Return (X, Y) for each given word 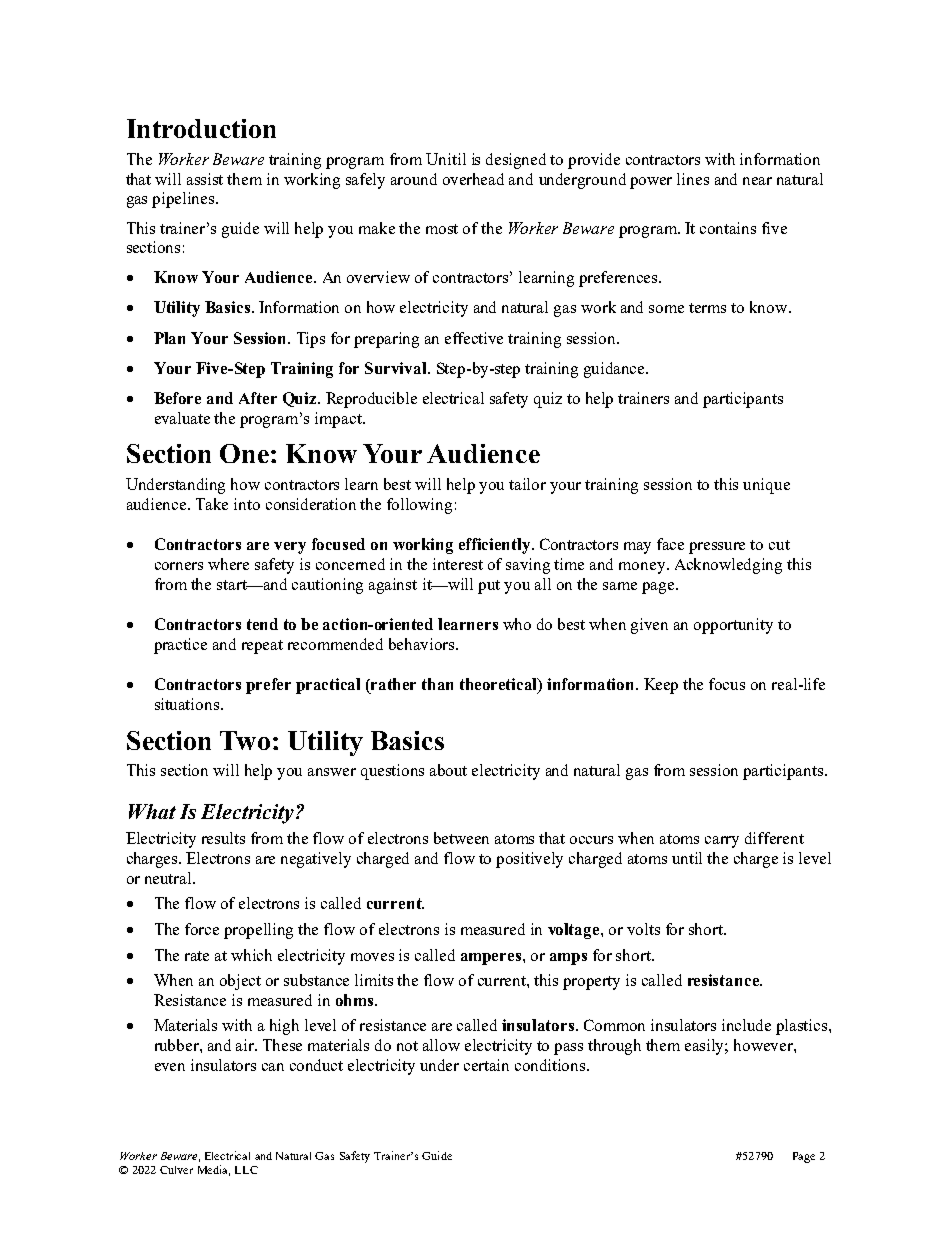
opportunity (733, 626)
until (687, 858)
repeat (262, 647)
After (258, 398)
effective (474, 338)
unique (766, 486)
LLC (246, 1170)
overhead (473, 179)
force (202, 929)
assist (205, 179)
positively (529, 860)
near (757, 181)
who (517, 624)
